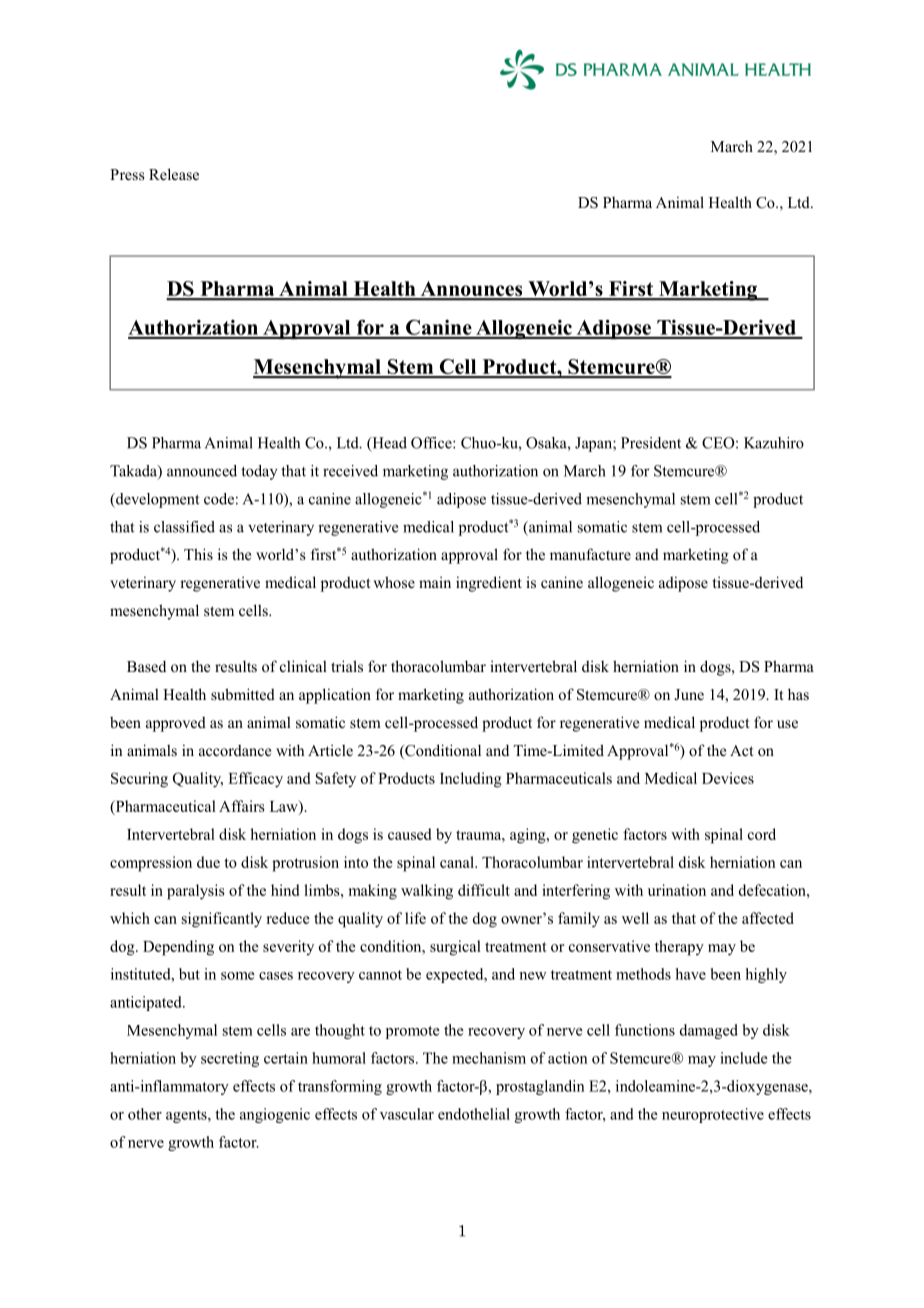  Describe the element at coordinates (432, 443) in the screenshot. I see `Office` at that location.
